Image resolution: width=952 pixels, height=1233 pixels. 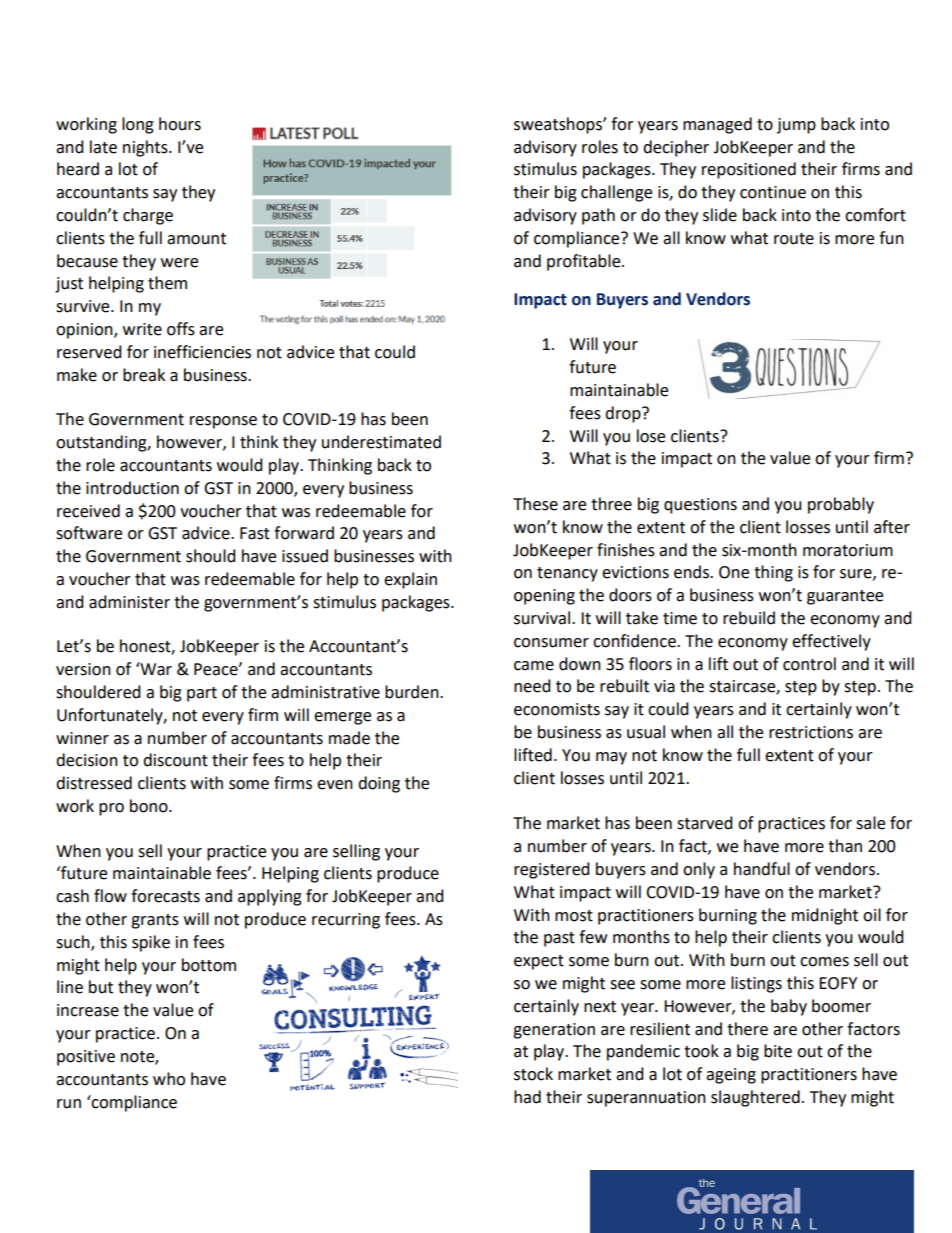 I want to click on nights, so click(x=146, y=148).
